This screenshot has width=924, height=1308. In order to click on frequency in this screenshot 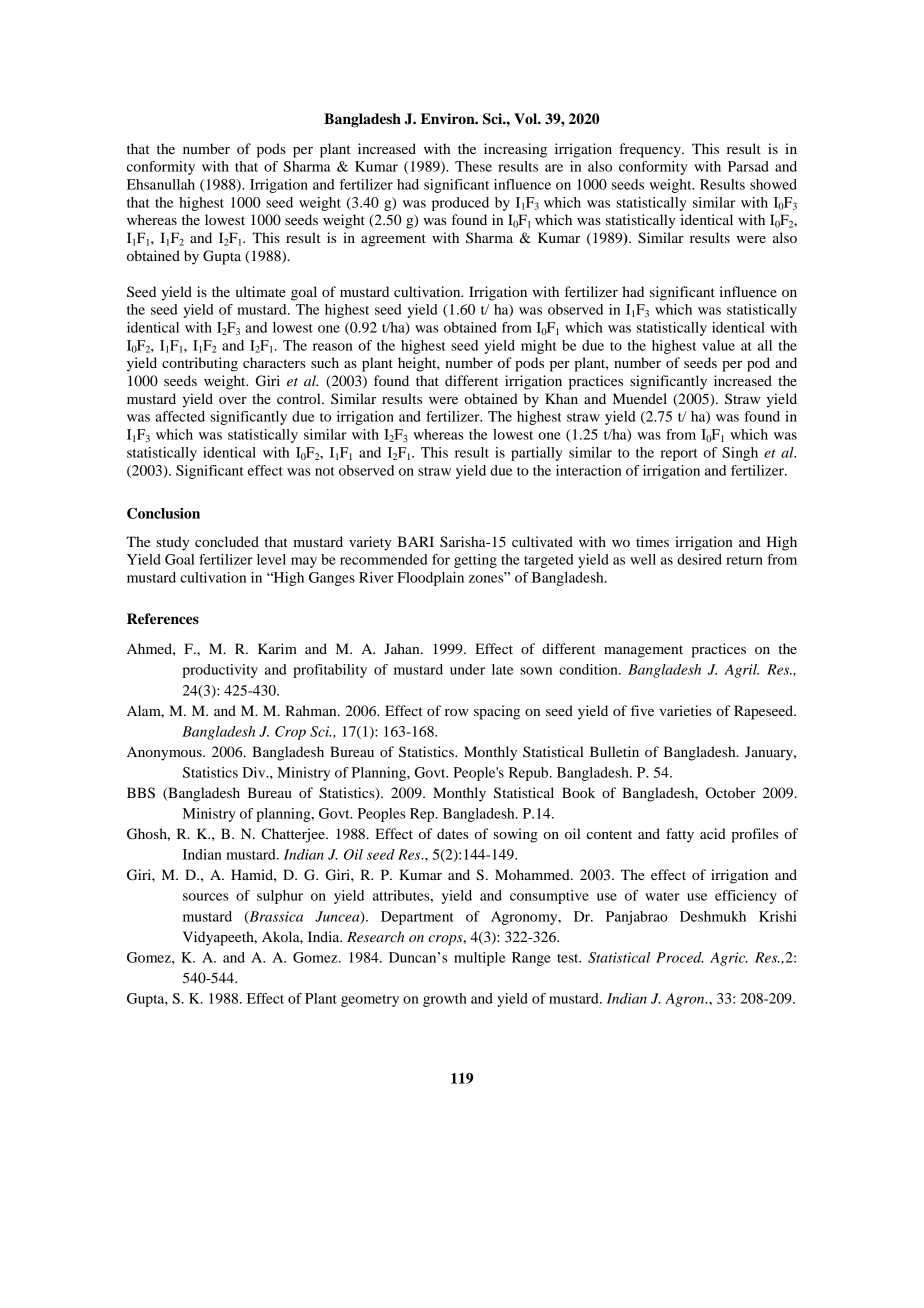, I will do `click(651, 150)`.
